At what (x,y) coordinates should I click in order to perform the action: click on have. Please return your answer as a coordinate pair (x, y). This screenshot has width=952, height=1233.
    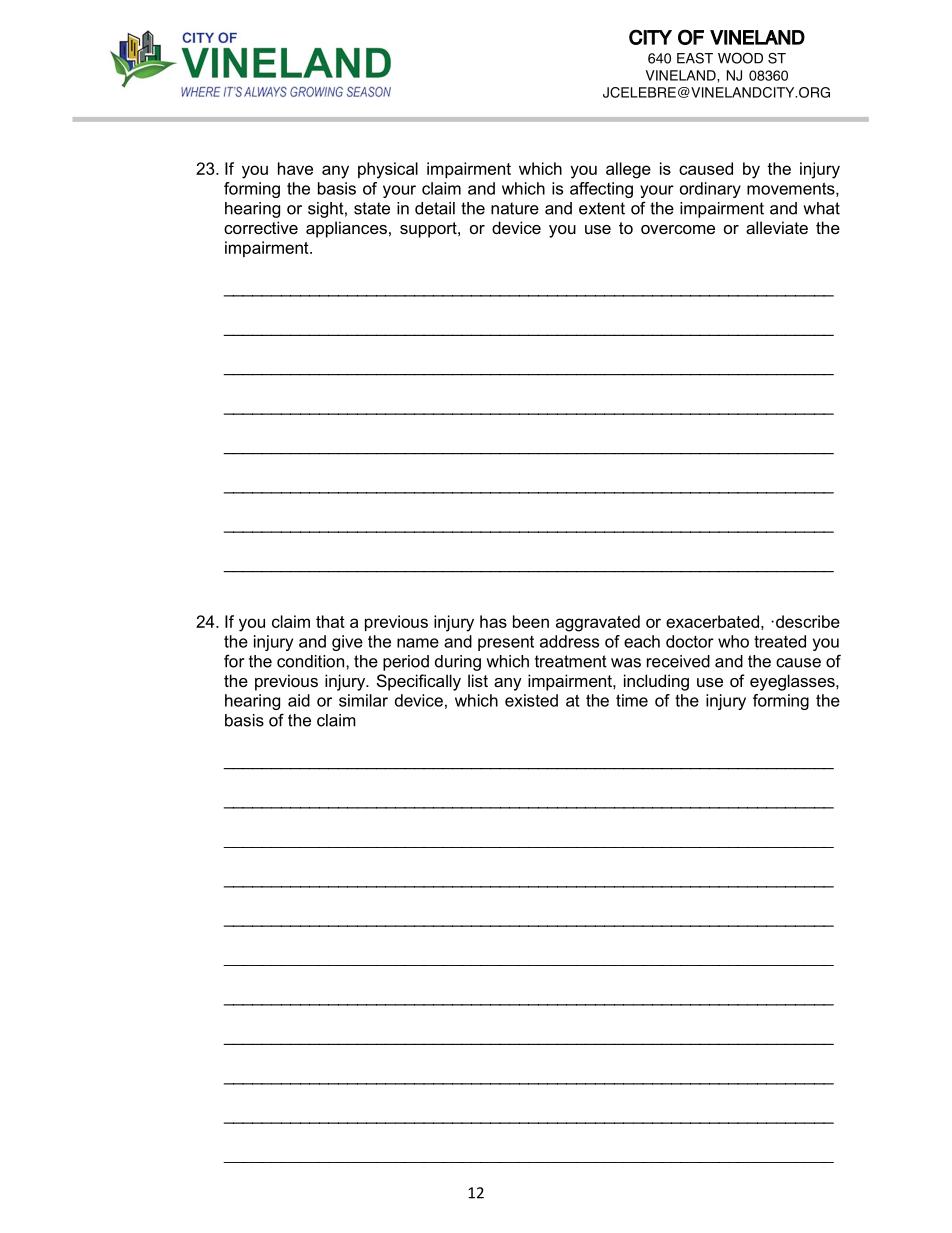
    Looking at the image, I should click on (295, 168).
